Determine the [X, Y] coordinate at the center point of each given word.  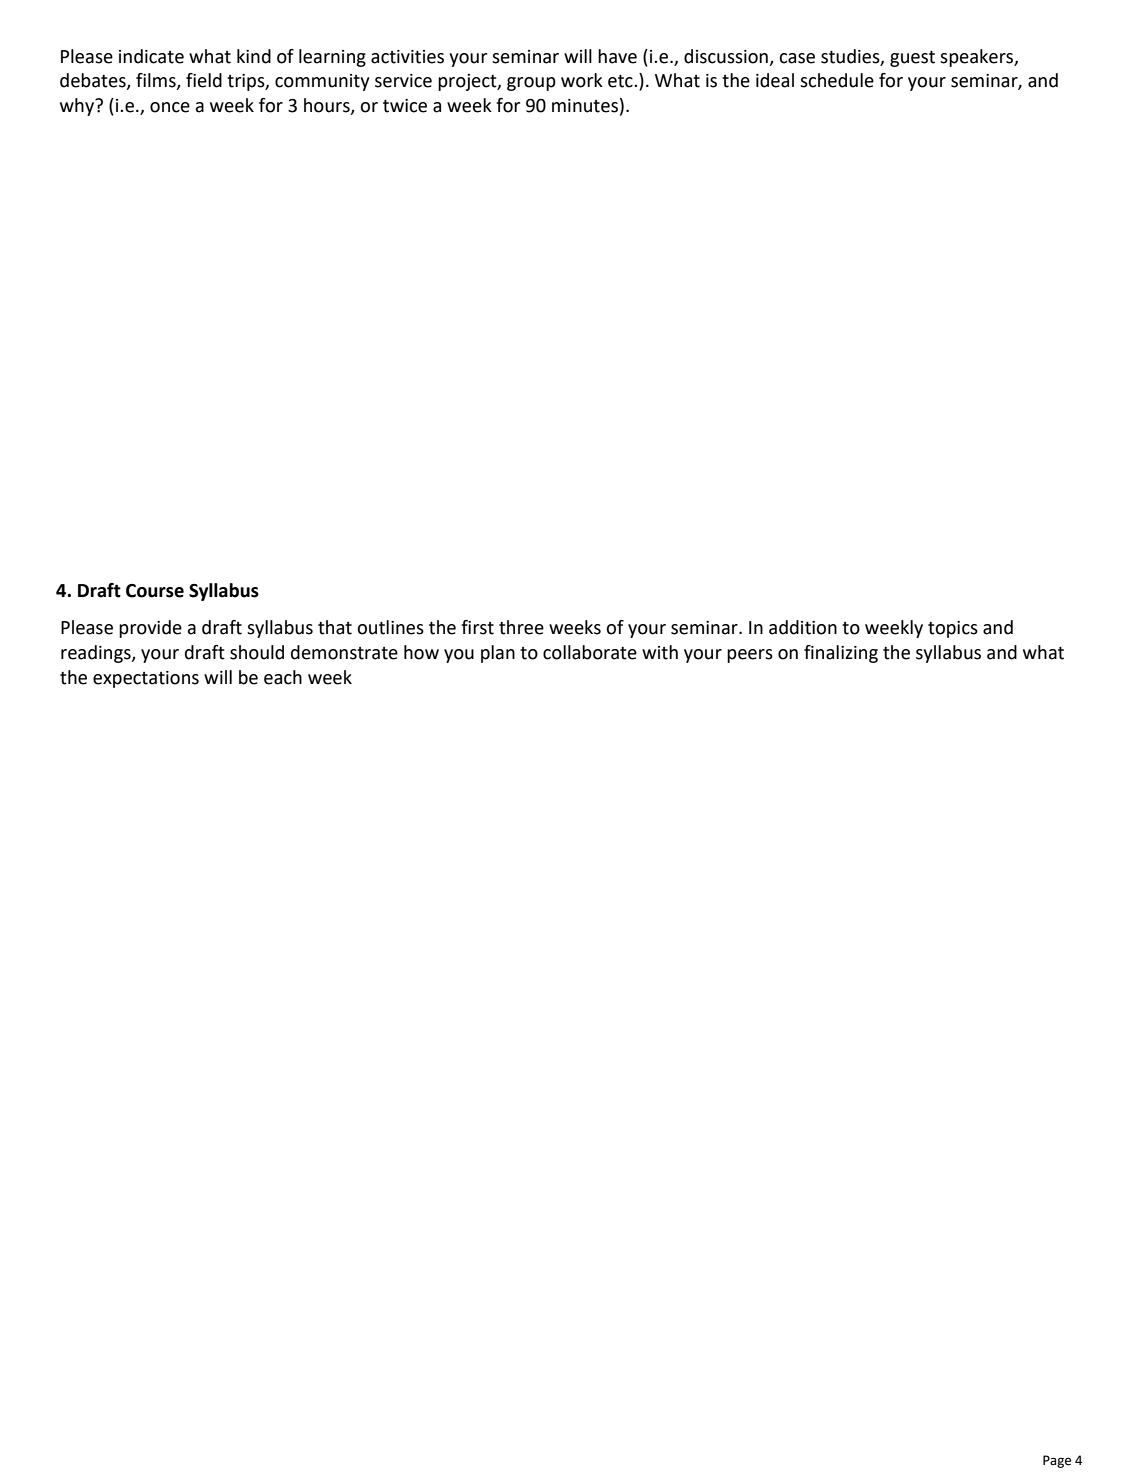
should [257, 652]
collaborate [590, 652]
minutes [585, 106]
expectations [146, 679]
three [521, 627]
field [204, 80]
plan [498, 654]
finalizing [841, 654]
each [283, 677]
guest [912, 58]
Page [1057, 1461]
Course [155, 591]
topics [953, 629]
